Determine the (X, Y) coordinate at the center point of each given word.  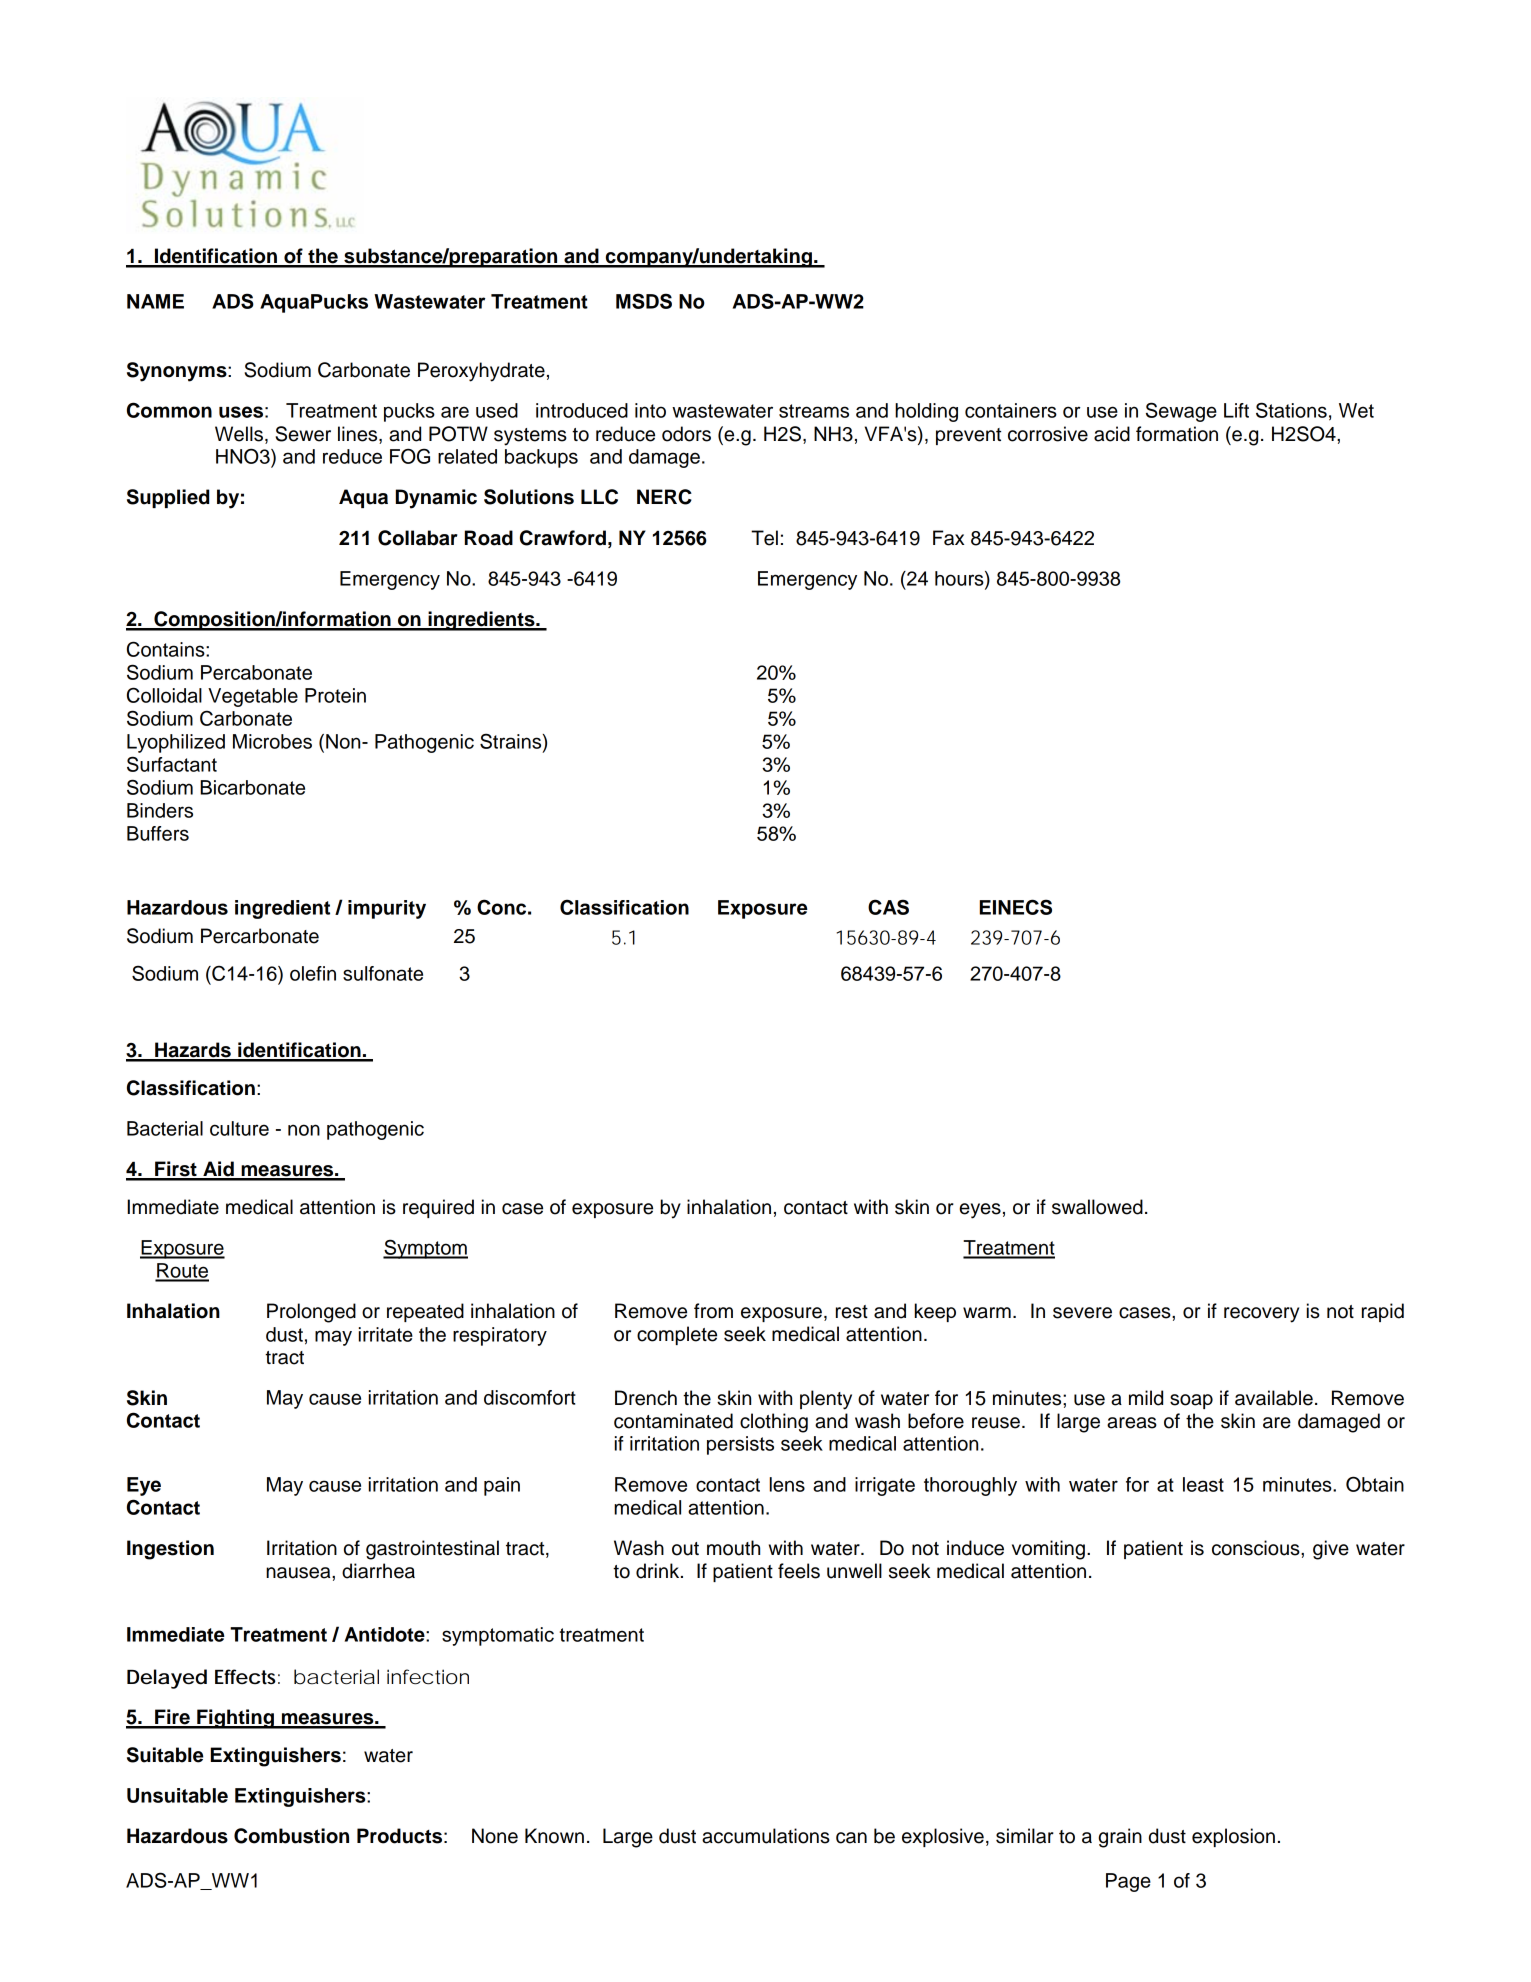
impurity (387, 909)
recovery (1261, 1315)
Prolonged (311, 1313)
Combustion (291, 1836)
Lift (1236, 410)
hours (960, 579)
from (713, 1311)
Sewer (303, 434)
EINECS (1016, 907)
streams (814, 411)
